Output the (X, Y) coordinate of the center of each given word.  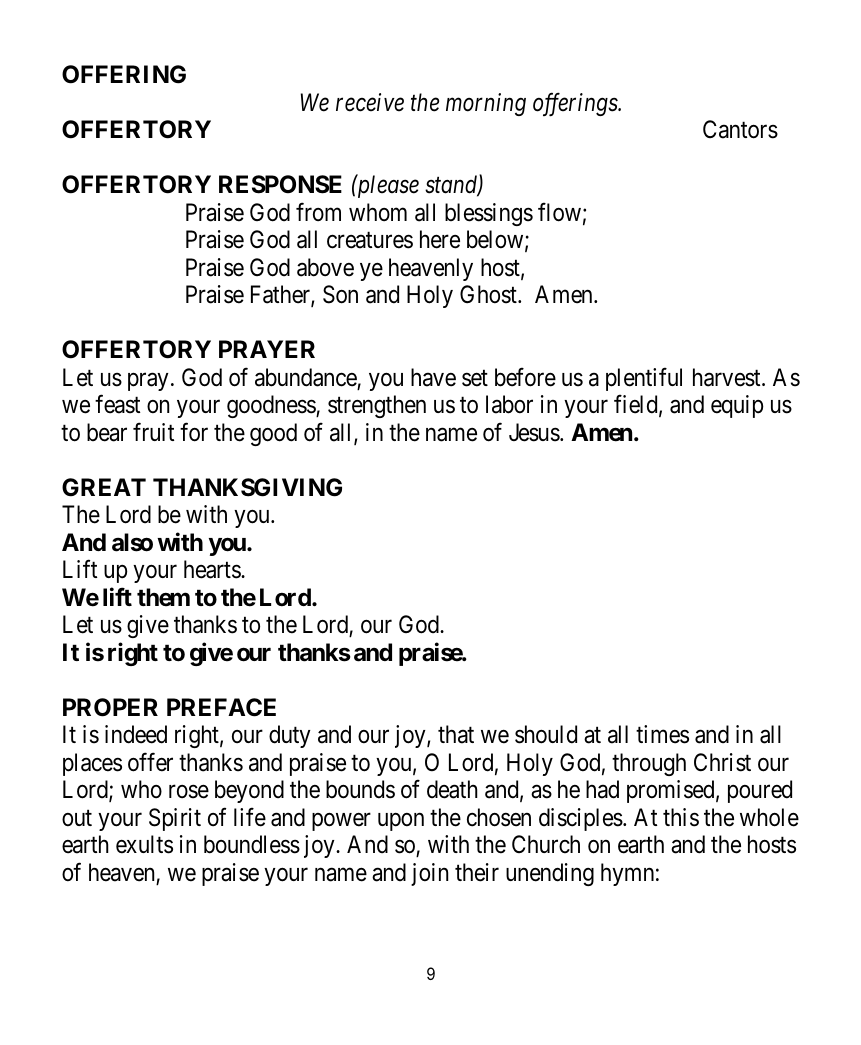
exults (144, 844)
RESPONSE (280, 184)
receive (370, 102)
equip (737, 406)
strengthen (377, 406)
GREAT (104, 487)
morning (486, 104)
